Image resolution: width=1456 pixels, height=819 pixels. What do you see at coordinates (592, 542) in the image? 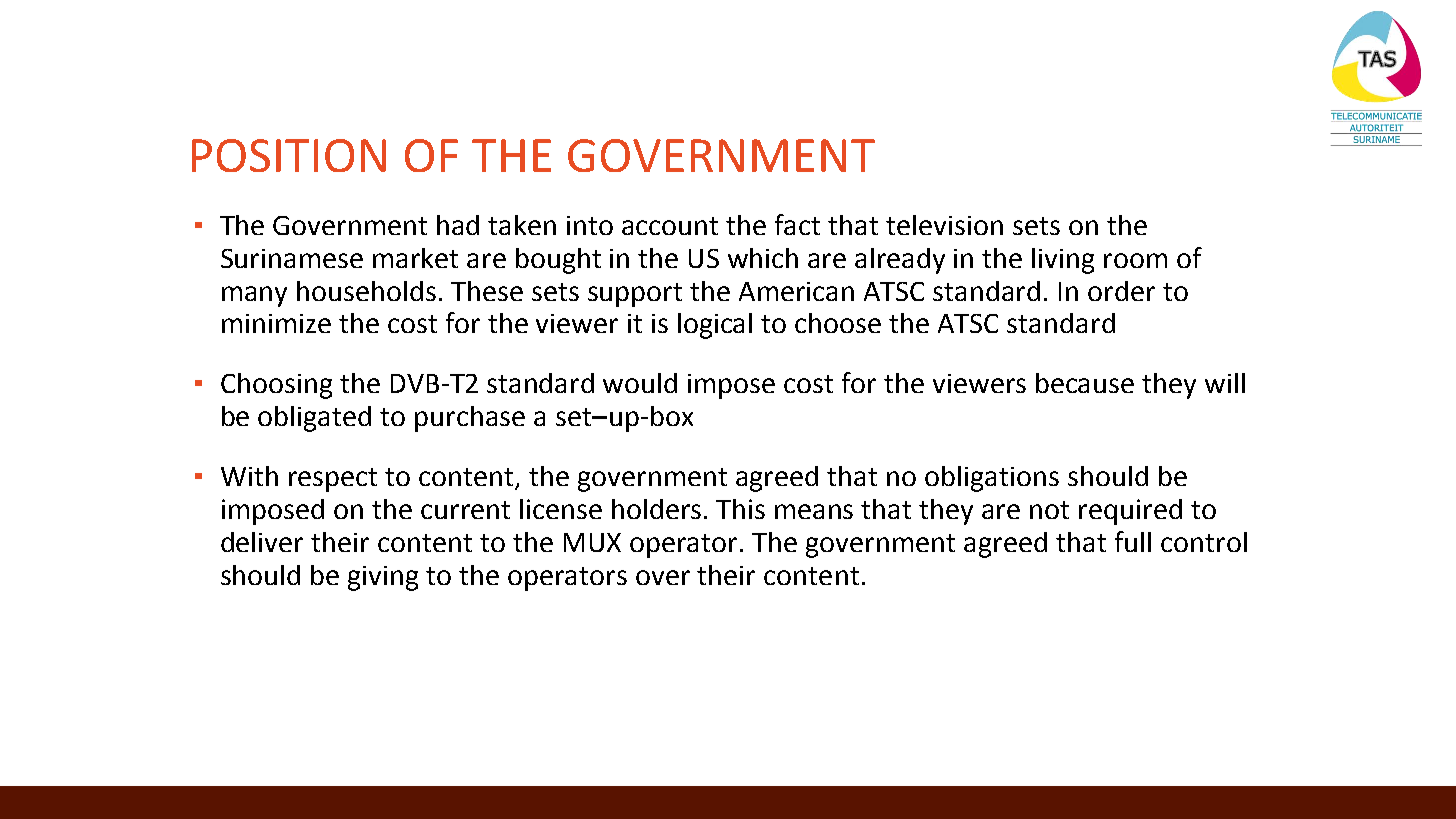
I see `MUX` at bounding box center [592, 542].
